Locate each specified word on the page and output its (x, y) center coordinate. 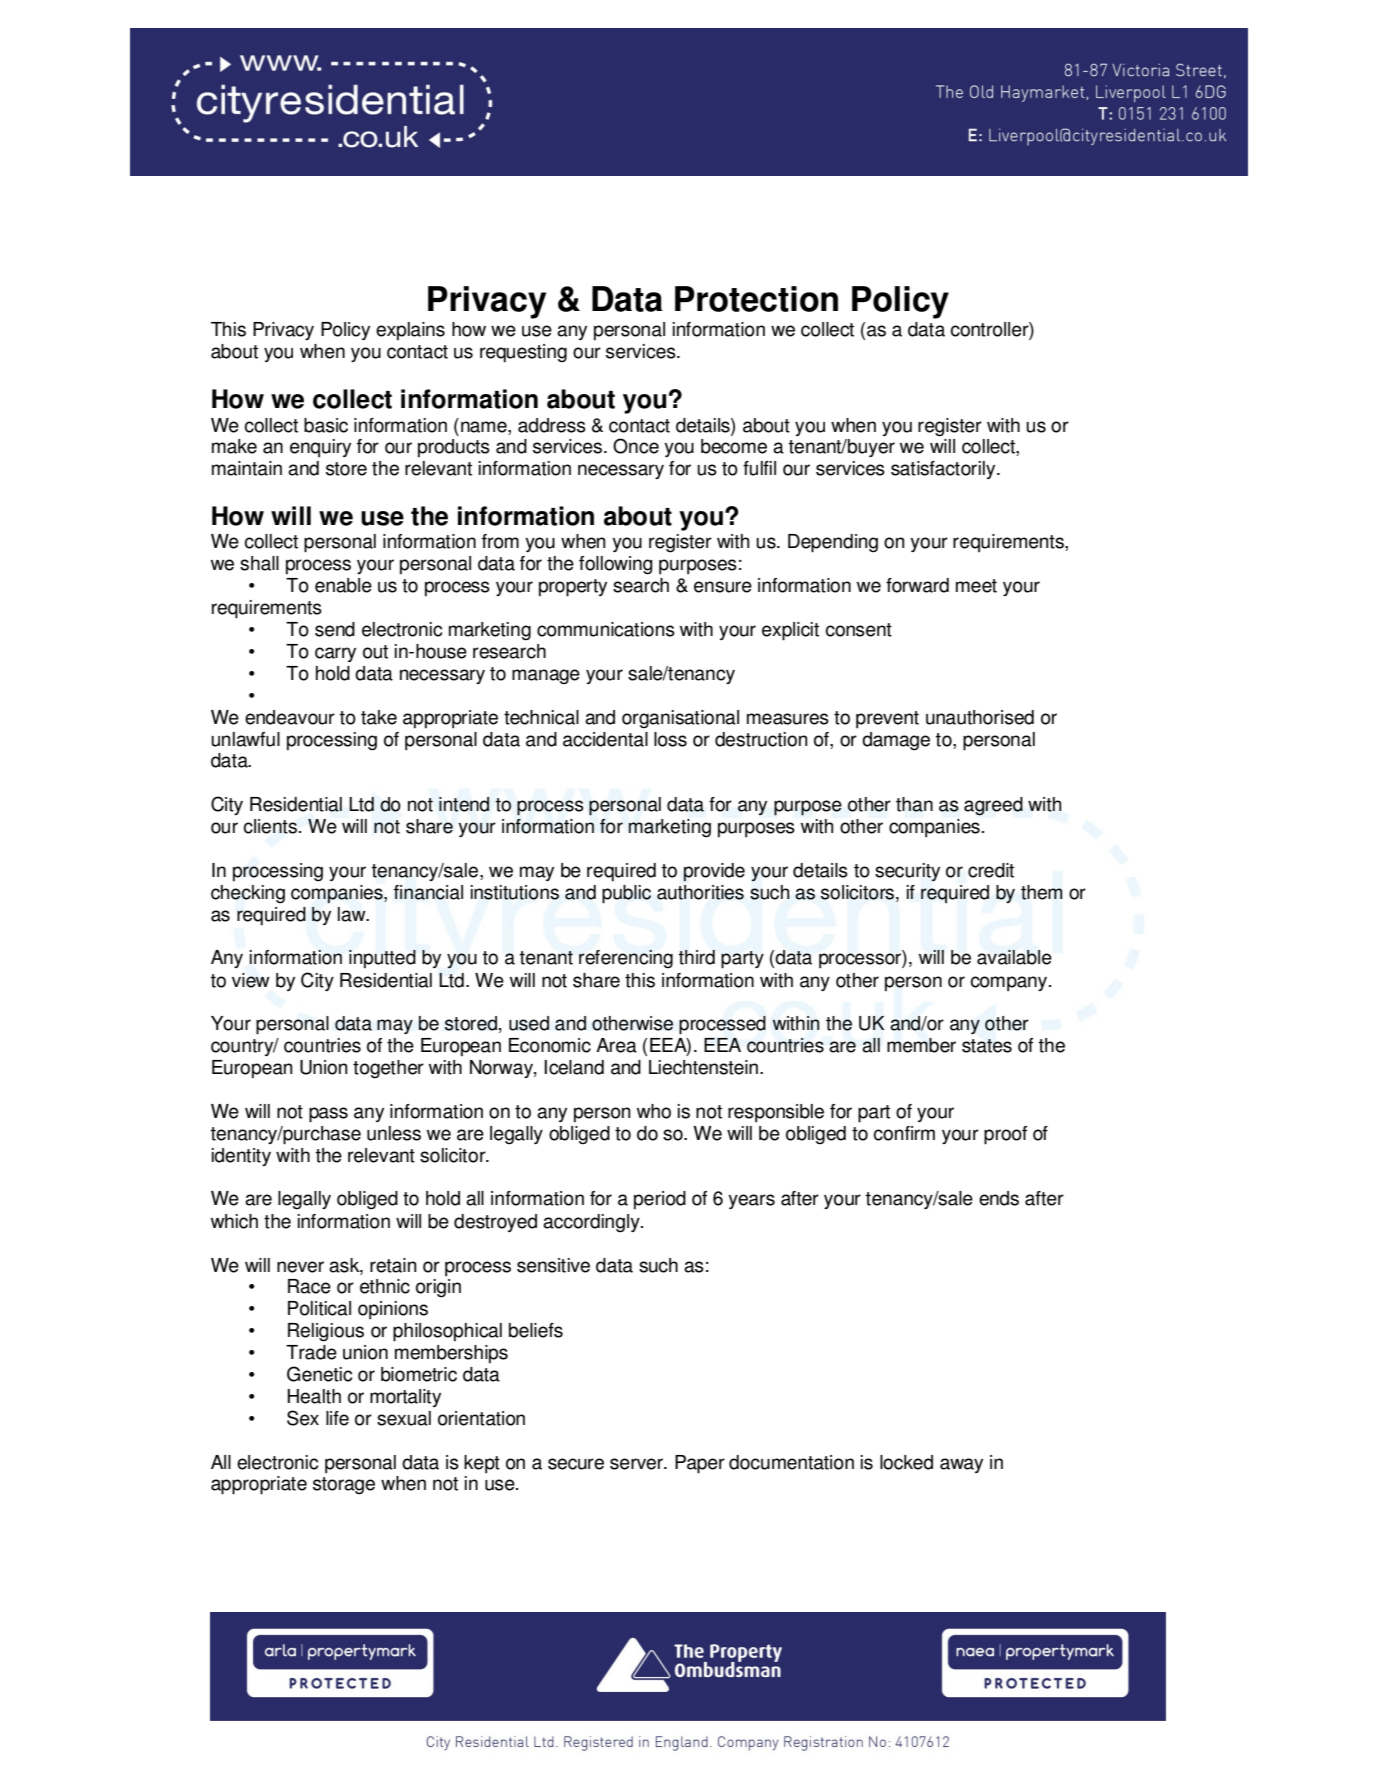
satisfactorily (944, 470)
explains (410, 331)
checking (248, 894)
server (637, 1464)
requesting (523, 353)
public (626, 894)
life (337, 1418)
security (907, 872)
